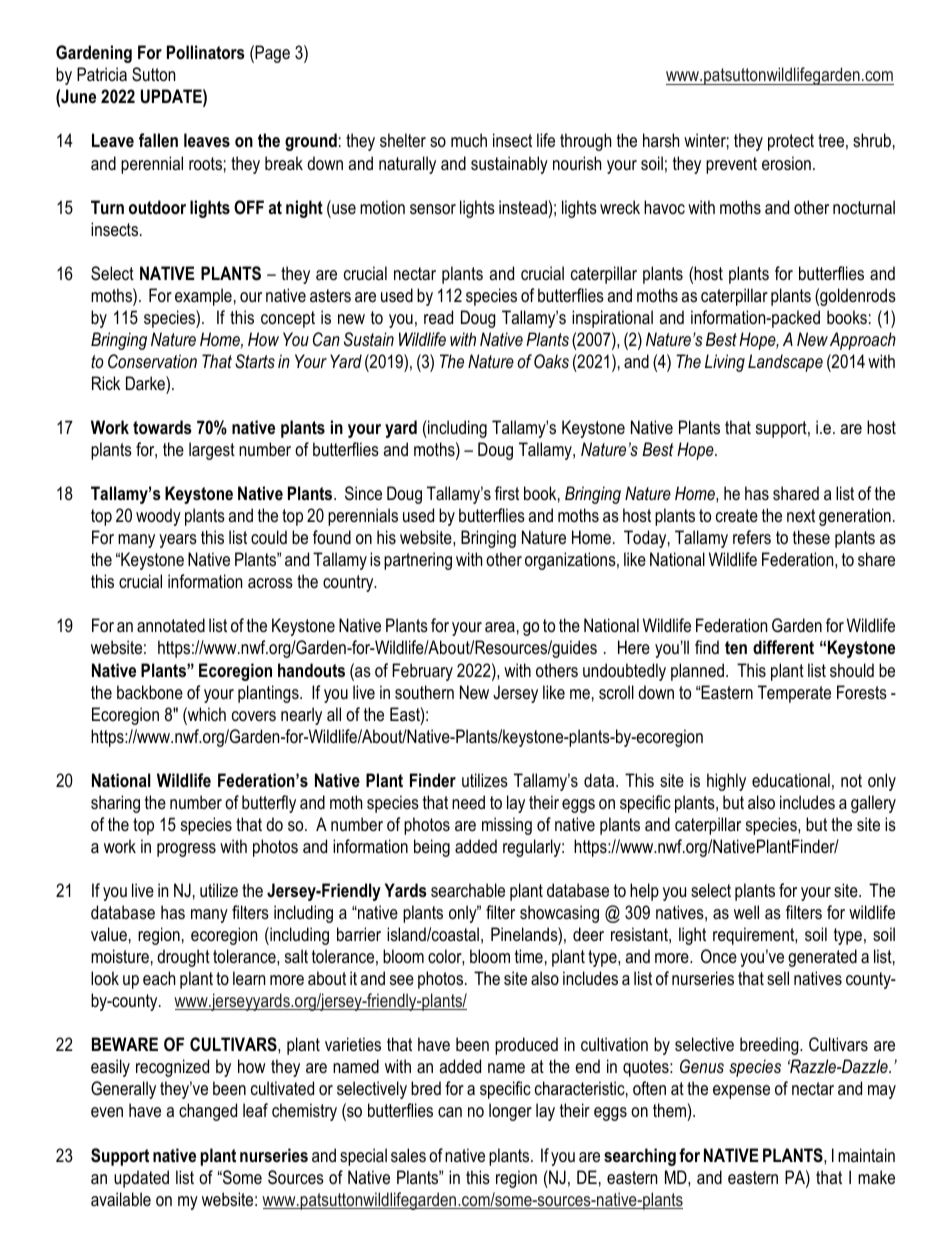  What do you see at coordinates (791, 780) in the page?
I see `educational` at bounding box center [791, 780].
